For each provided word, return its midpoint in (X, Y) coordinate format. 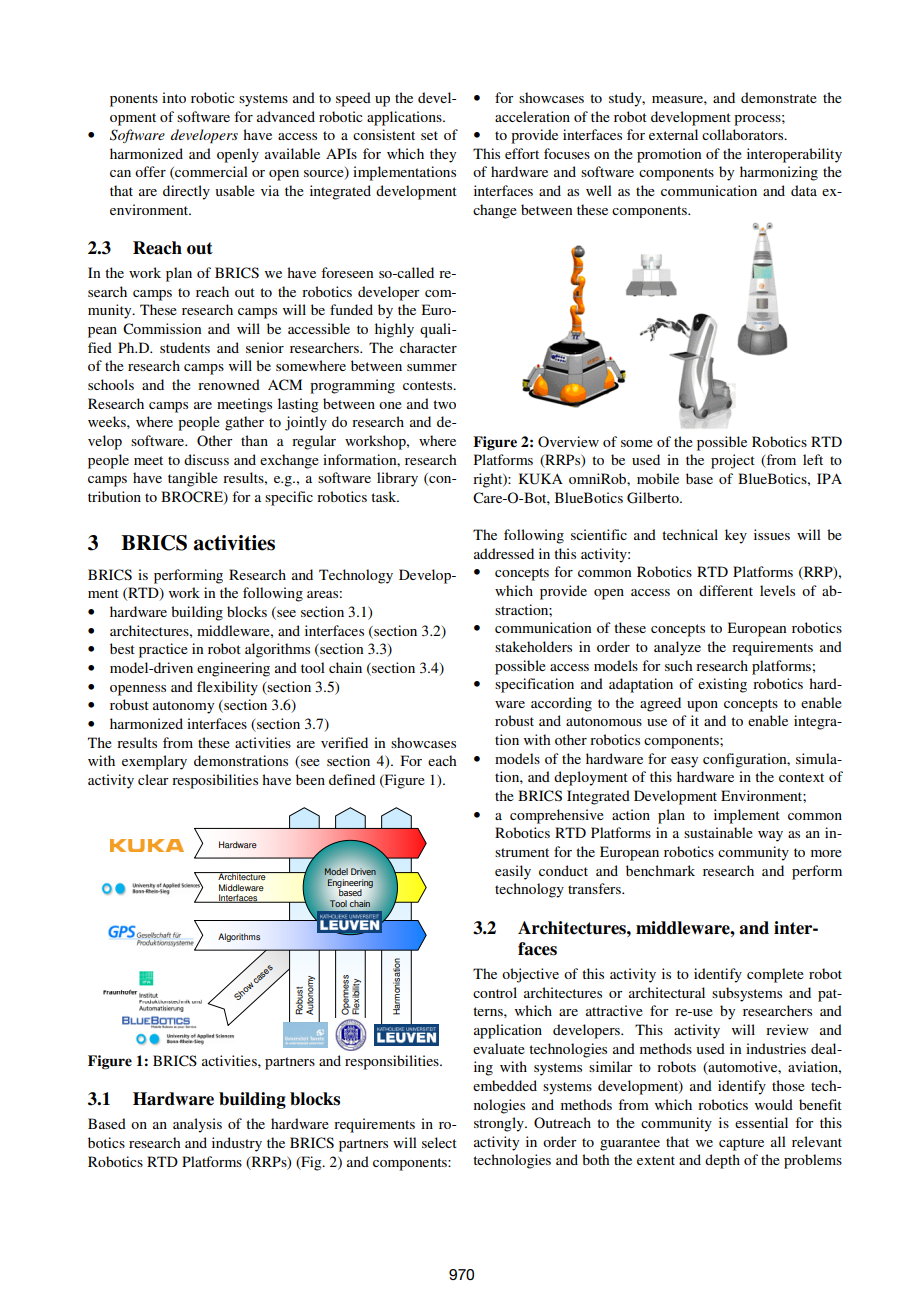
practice (163, 650)
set (429, 135)
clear (153, 779)
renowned (229, 384)
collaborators (744, 134)
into (174, 97)
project (733, 461)
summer (432, 367)
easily (513, 872)
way (770, 836)
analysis (197, 1125)
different (726, 590)
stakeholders (533, 646)
